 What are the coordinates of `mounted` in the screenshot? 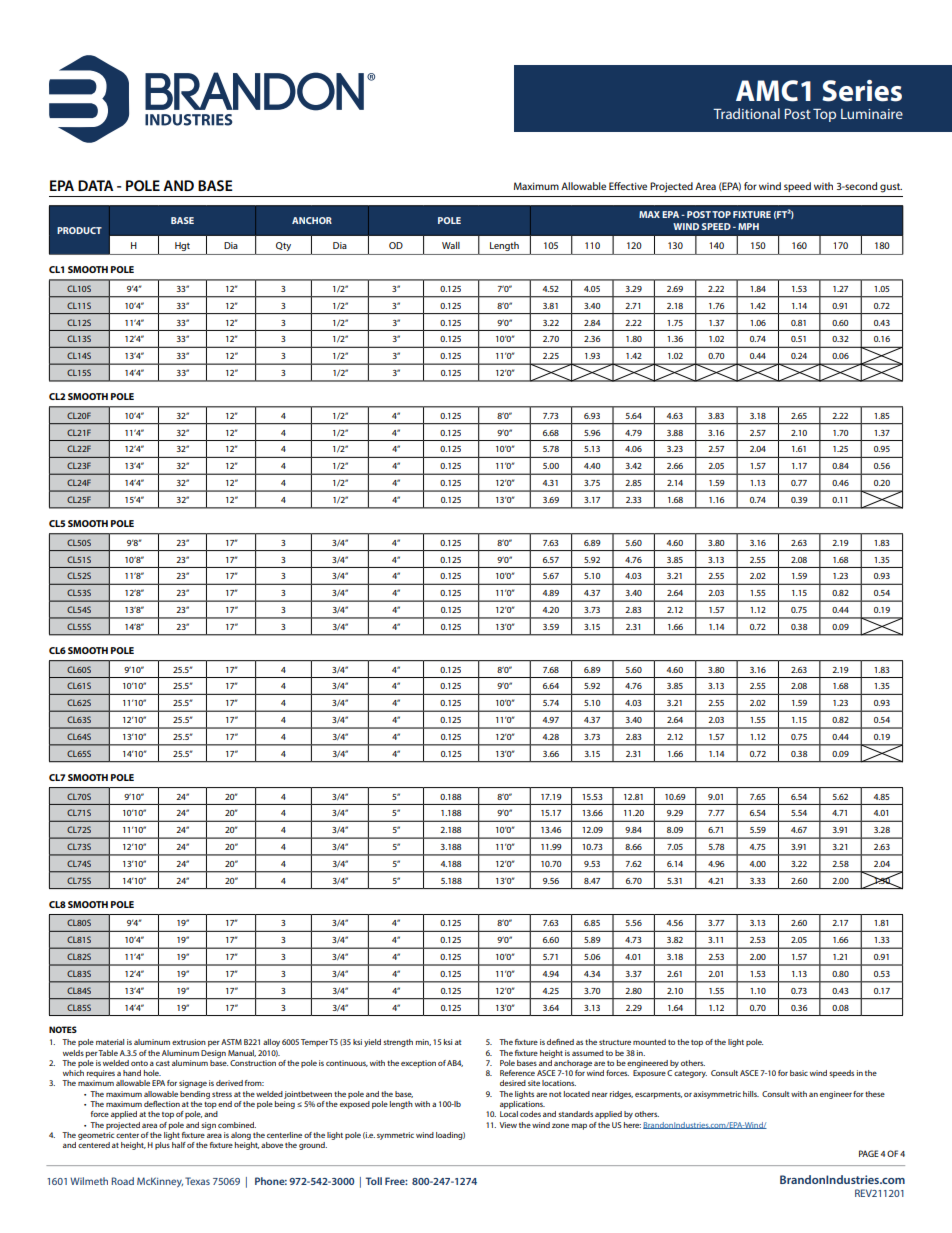 It's located at (649, 1042).
